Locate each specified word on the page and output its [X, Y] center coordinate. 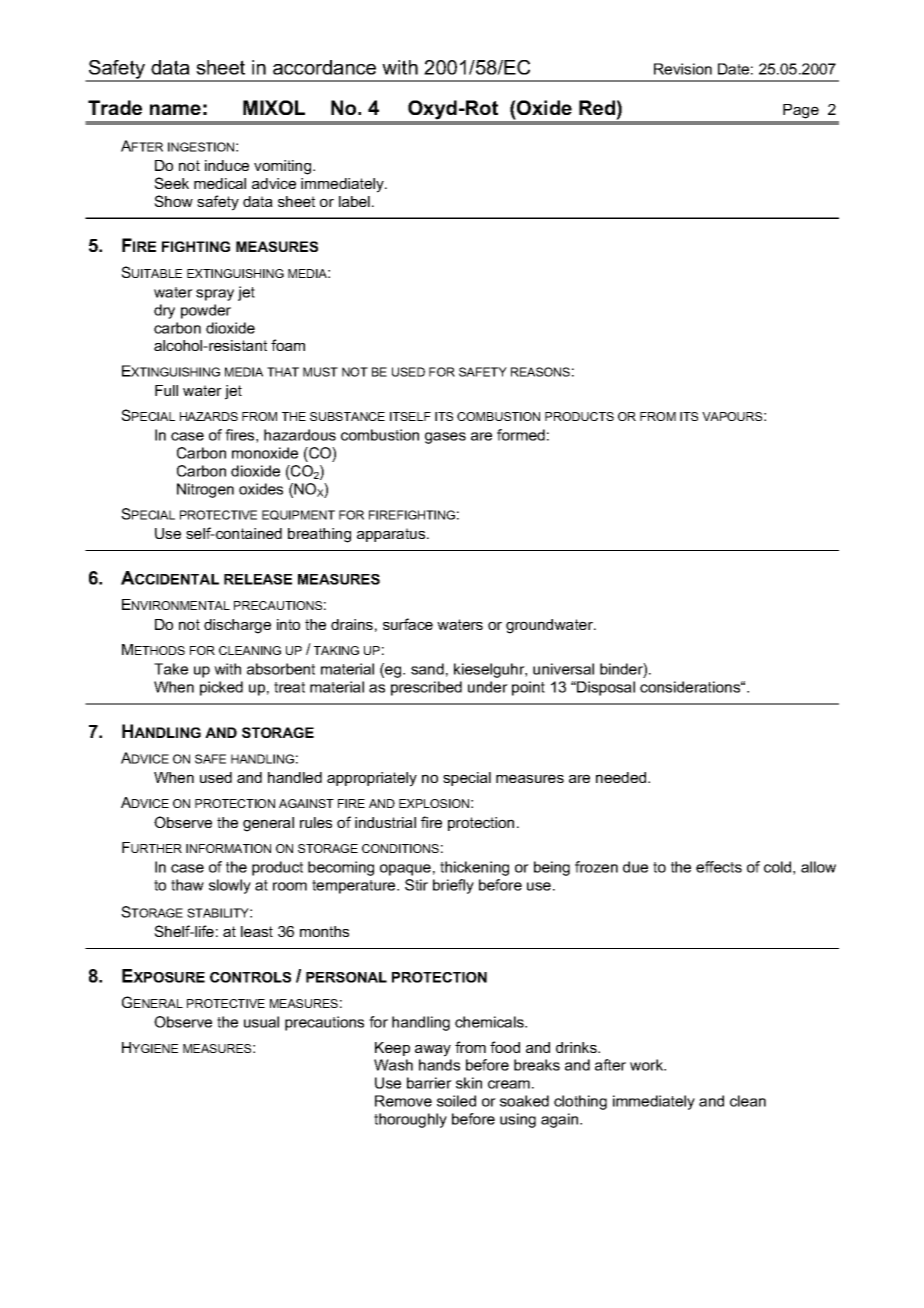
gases [445, 438]
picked [221, 688]
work [648, 1065]
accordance [324, 67]
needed [622, 777]
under [488, 687]
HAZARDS [209, 416]
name [175, 109]
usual [261, 1022]
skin [469, 1083]
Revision [683, 69]
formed [521, 435]
